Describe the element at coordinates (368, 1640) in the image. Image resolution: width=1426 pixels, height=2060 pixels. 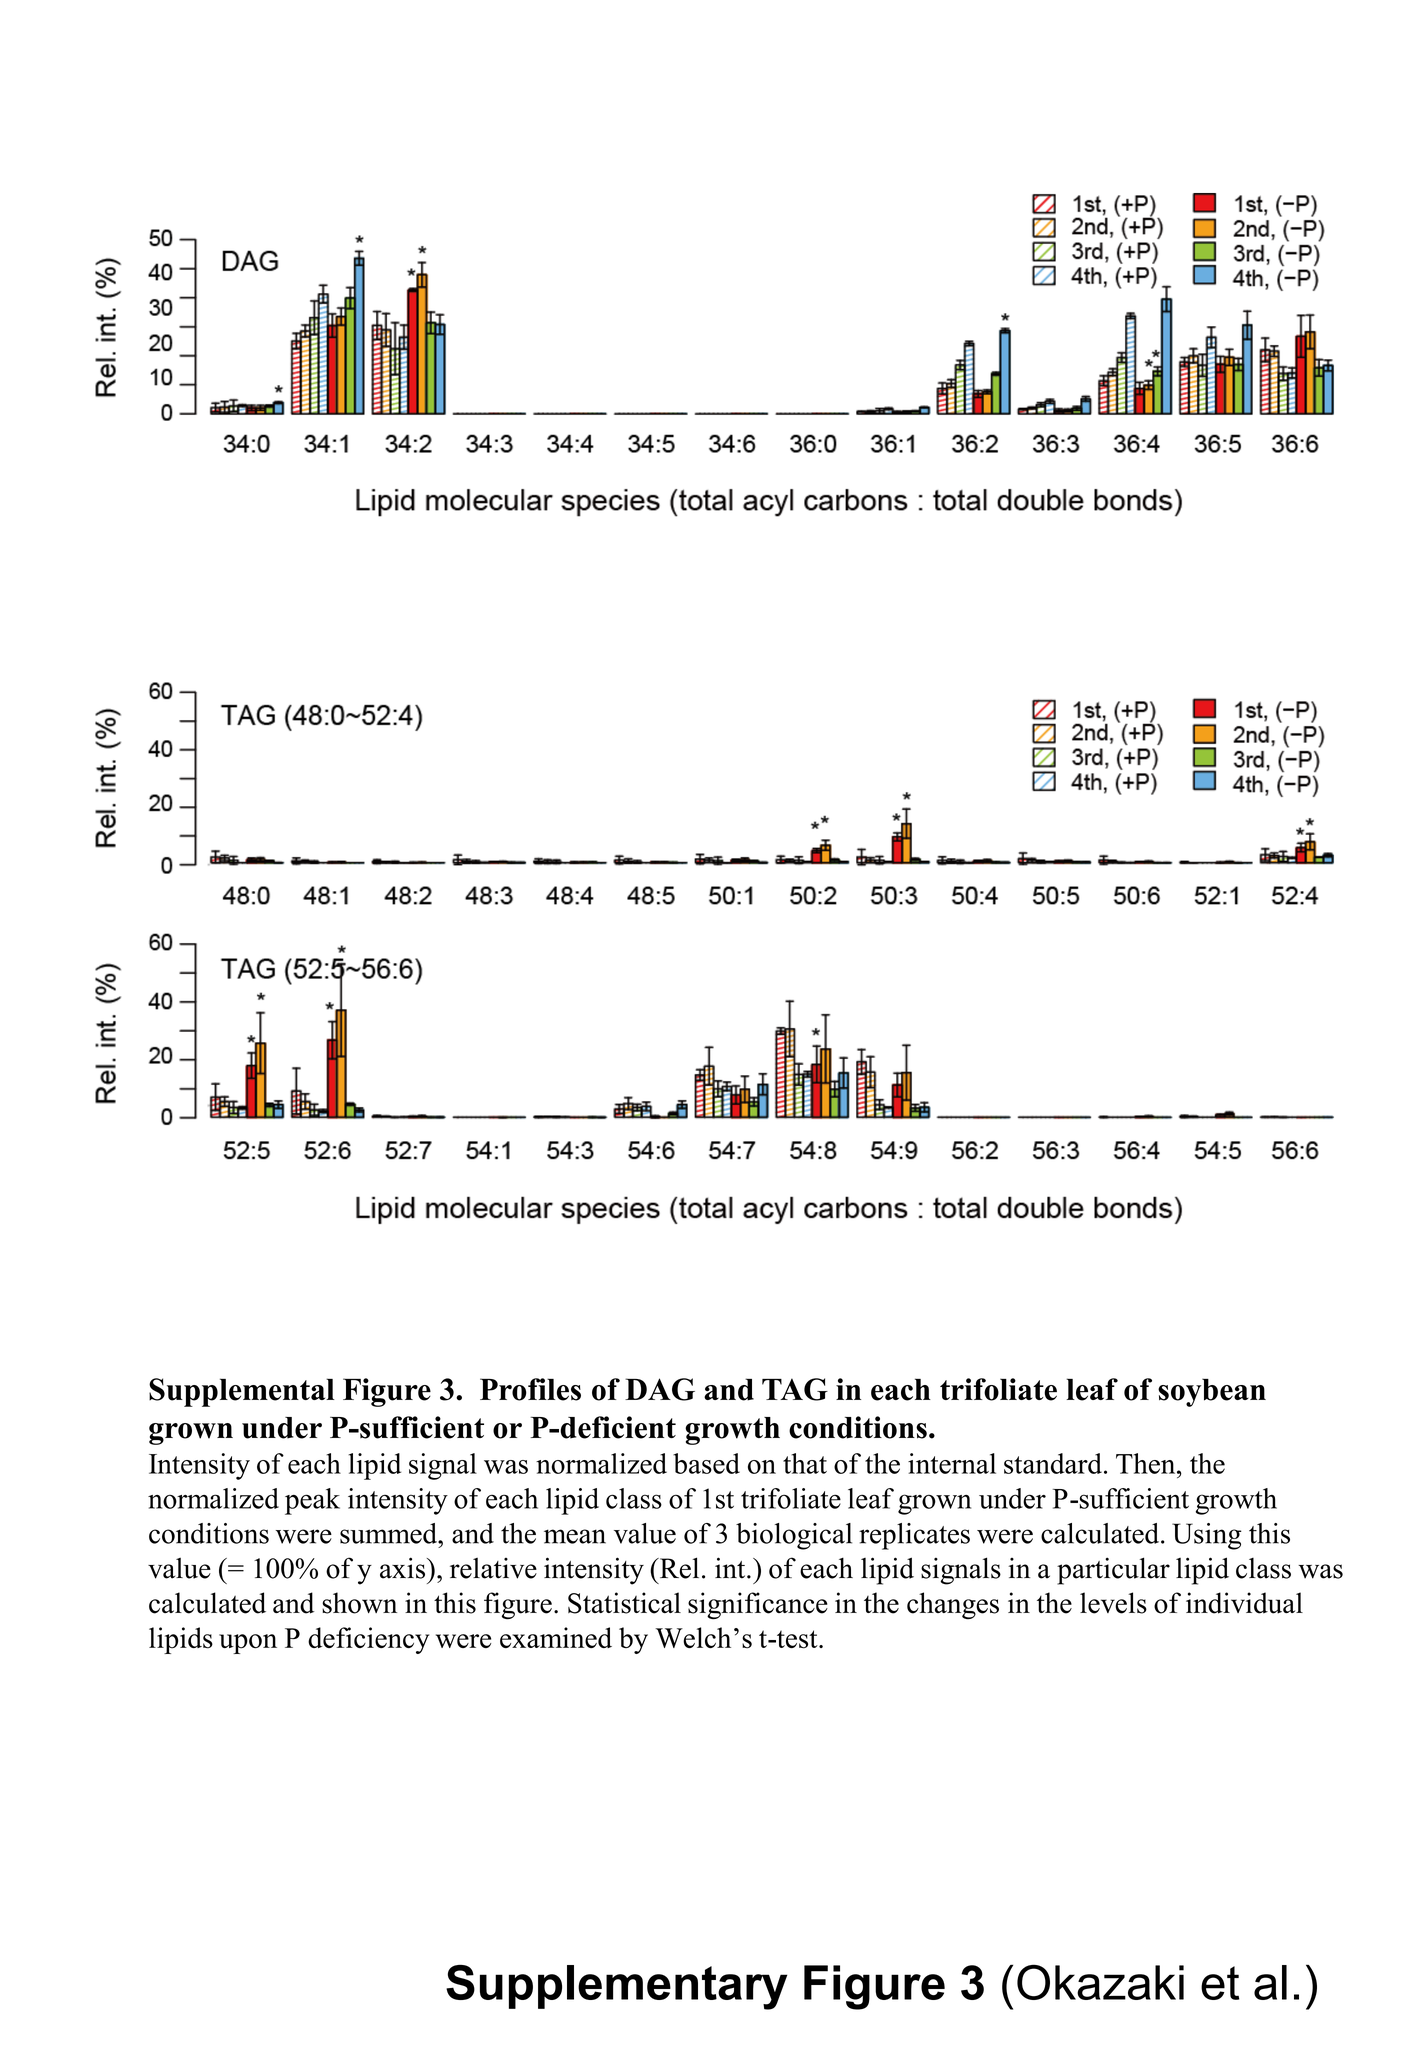
I see `deficiency` at that location.
